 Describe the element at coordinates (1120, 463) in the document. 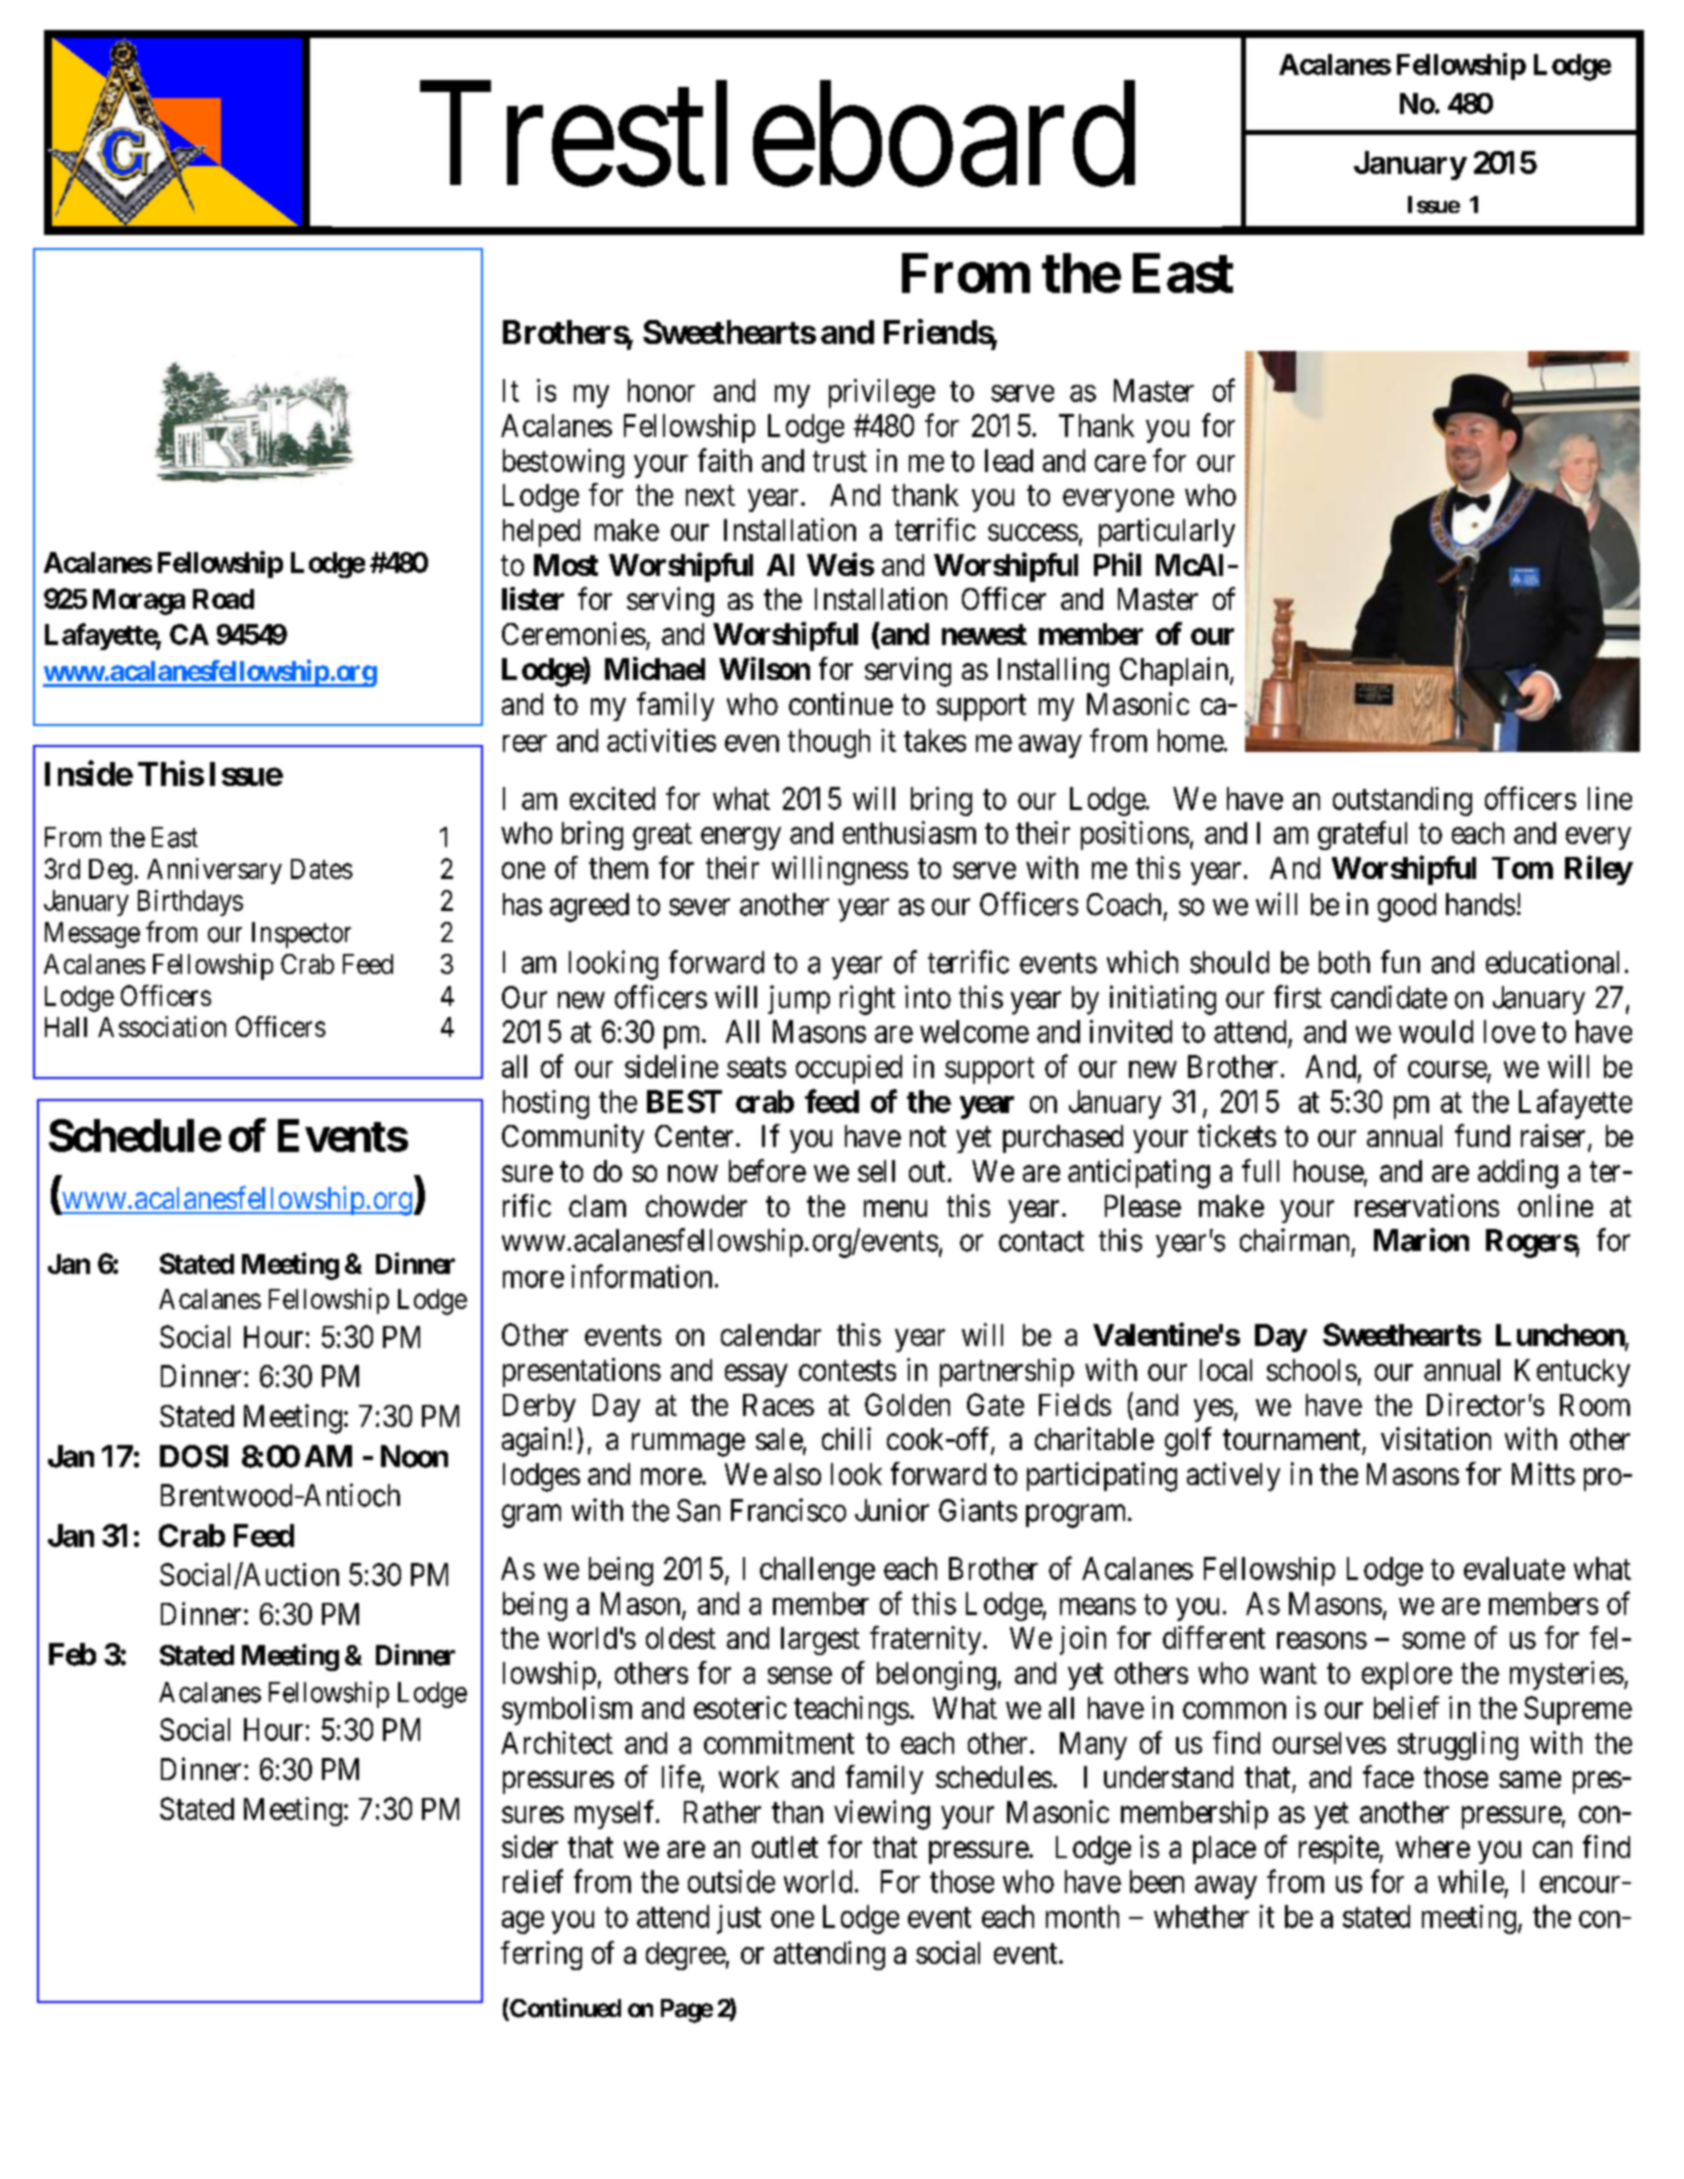

I see `care` at that location.
